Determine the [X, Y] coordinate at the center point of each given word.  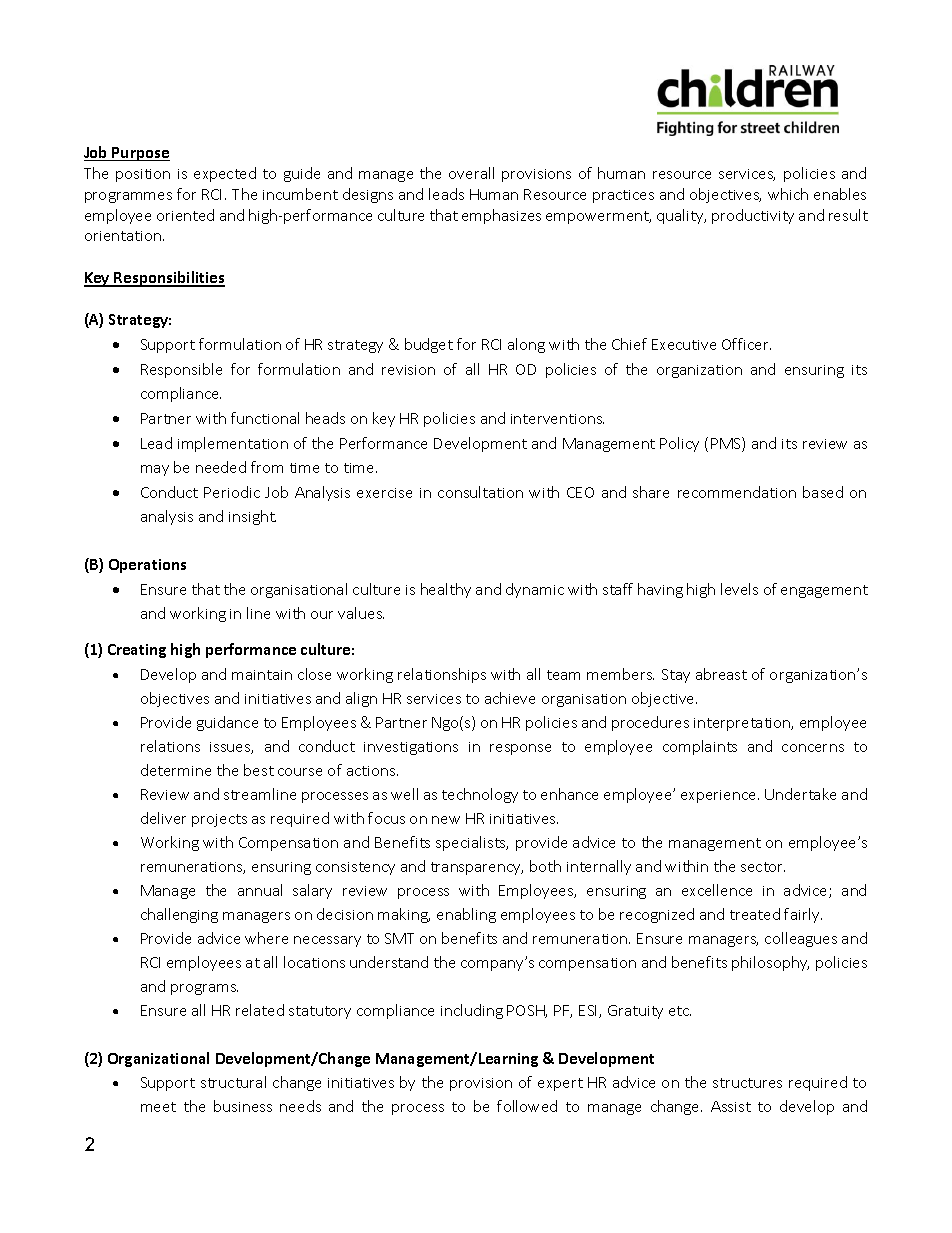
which [788, 194]
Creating [137, 651]
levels [739, 589]
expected [225, 174]
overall [471, 173]
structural [233, 1082]
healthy [446, 590]
